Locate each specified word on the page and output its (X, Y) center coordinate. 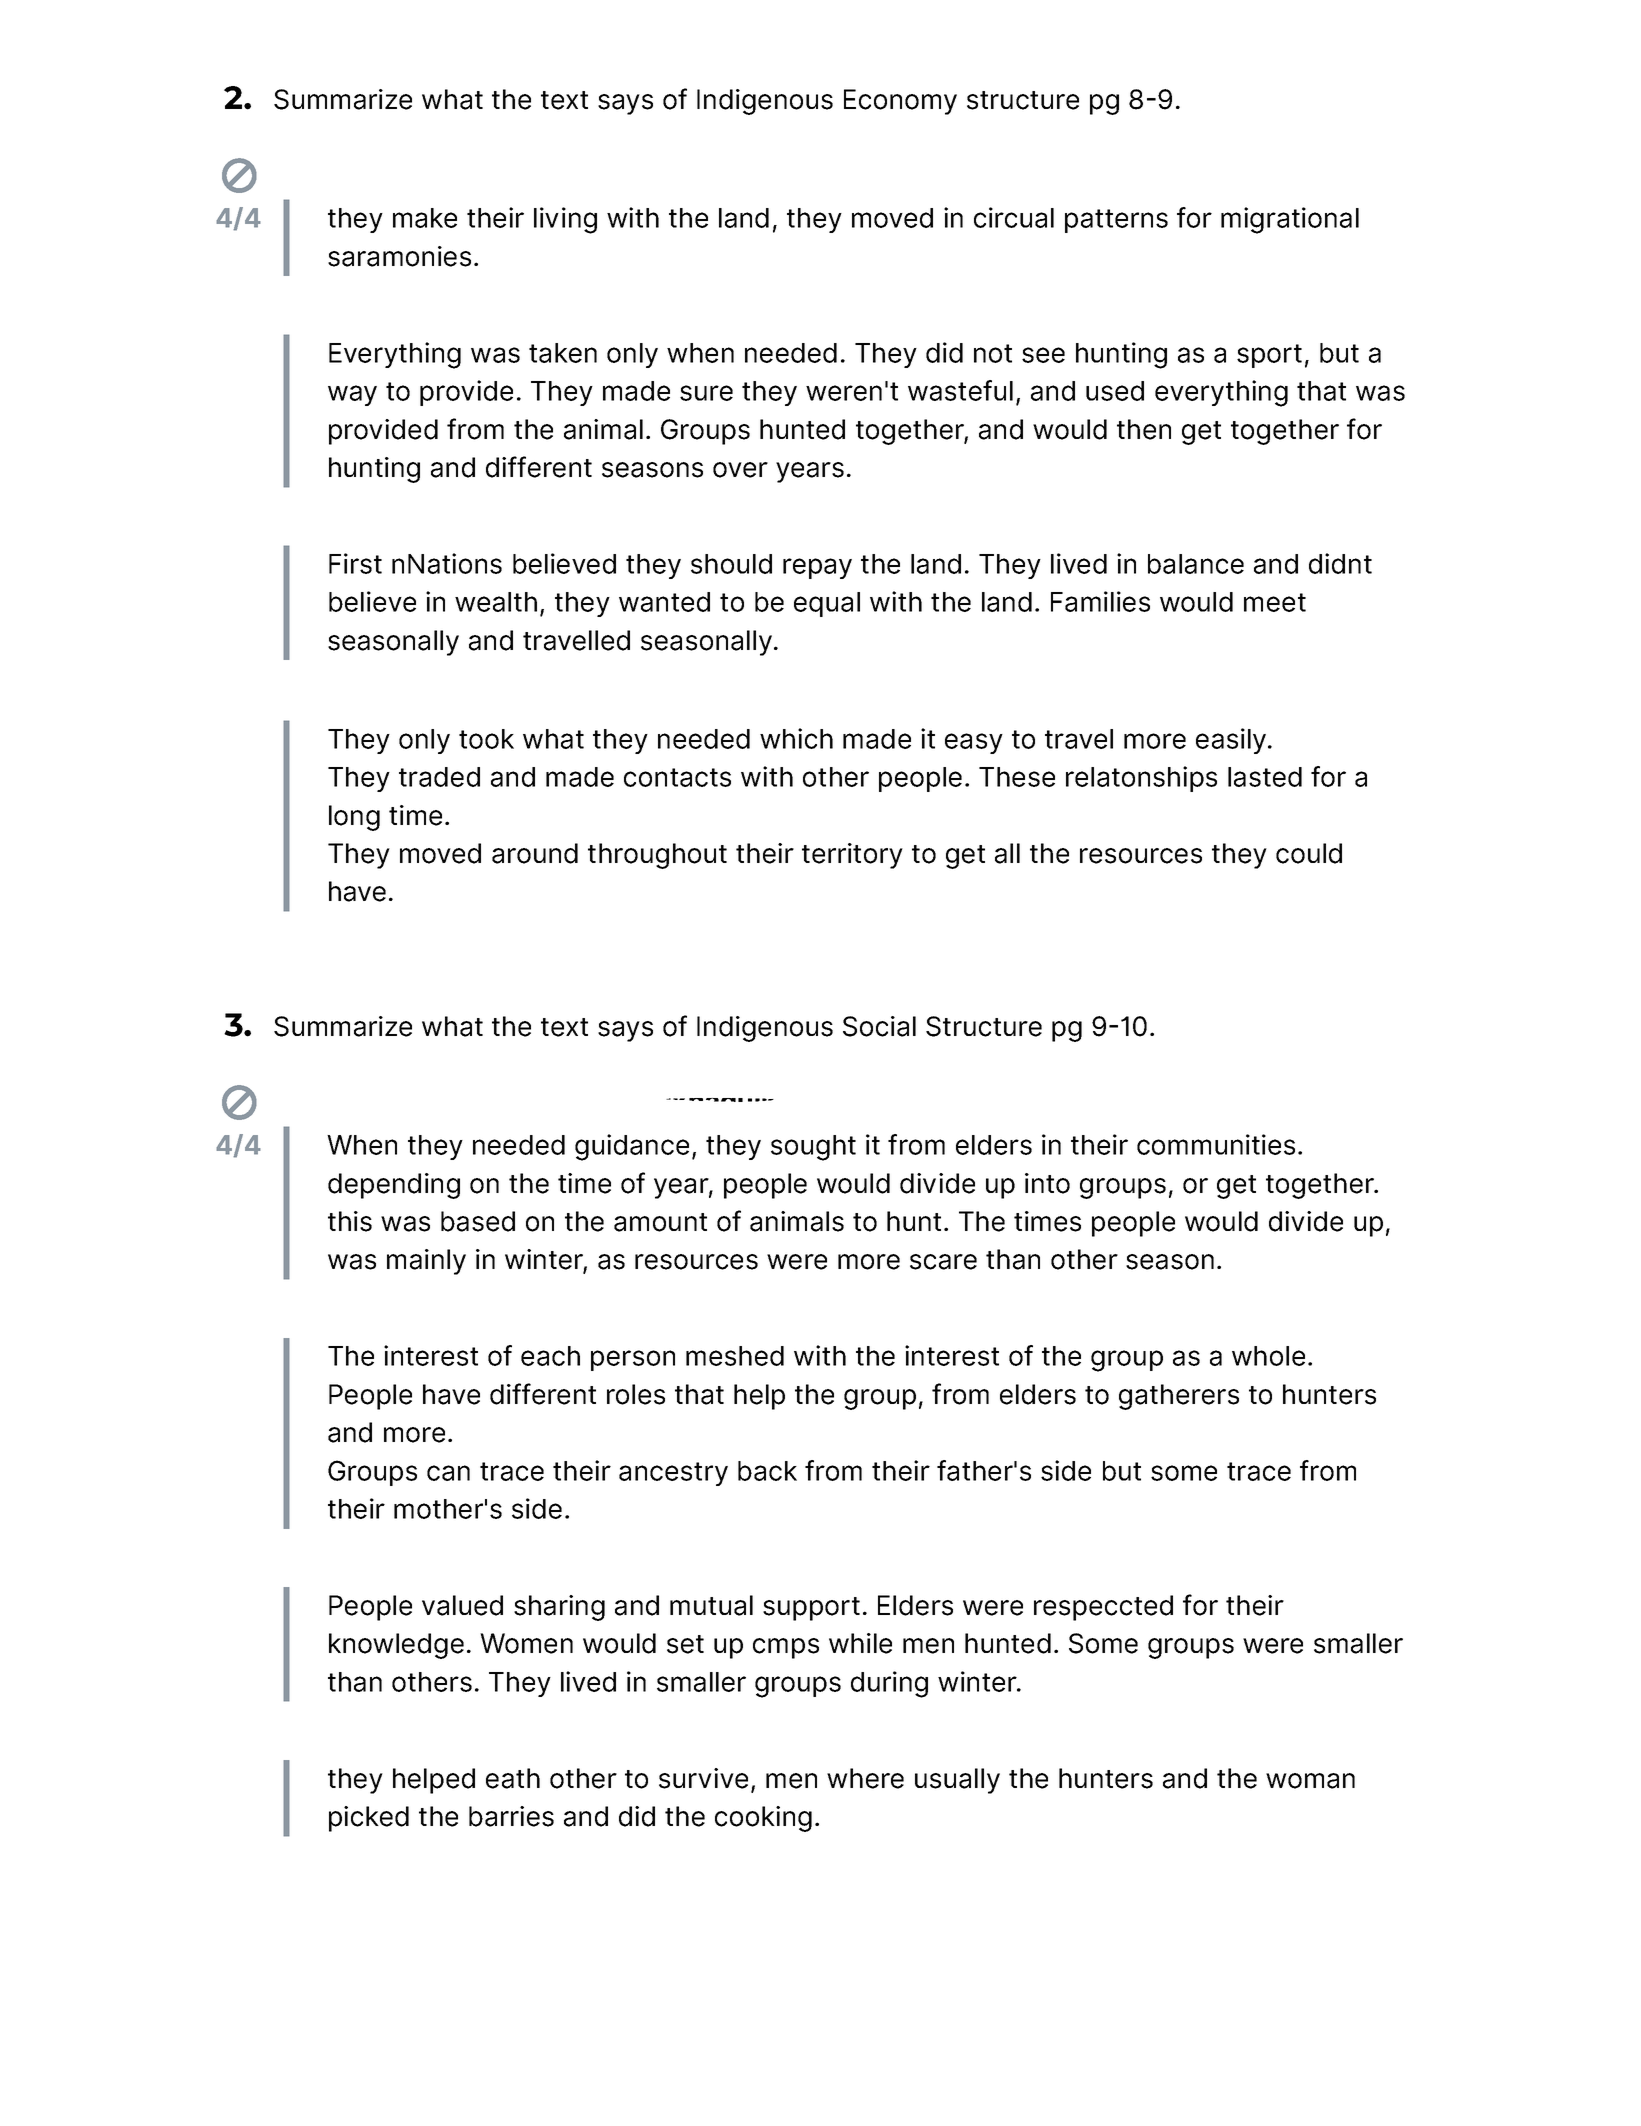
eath (513, 1778)
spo (1259, 357)
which (796, 738)
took (486, 739)
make (425, 218)
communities (1216, 1144)
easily (1232, 741)
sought (813, 1148)
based (478, 1221)
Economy (900, 102)
